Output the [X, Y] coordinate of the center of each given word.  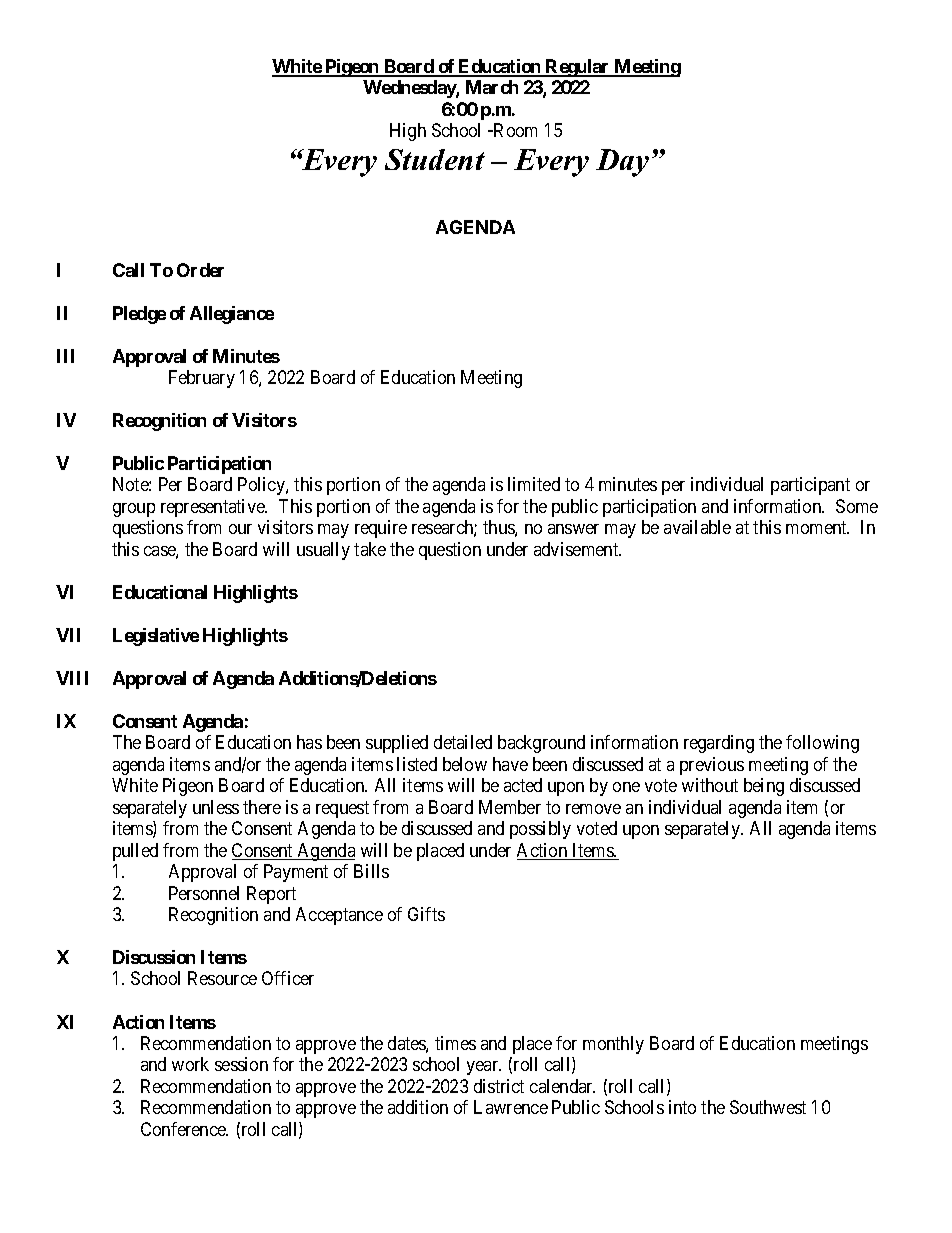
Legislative [156, 637]
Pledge [139, 315]
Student [435, 159]
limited [534, 484]
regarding [719, 744]
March [492, 87]
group [134, 510]
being [764, 787]
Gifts [426, 914]
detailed [463, 742]
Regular [578, 68]
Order [200, 270]
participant [810, 486]
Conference [184, 1129]
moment [817, 527]
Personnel [204, 893]
